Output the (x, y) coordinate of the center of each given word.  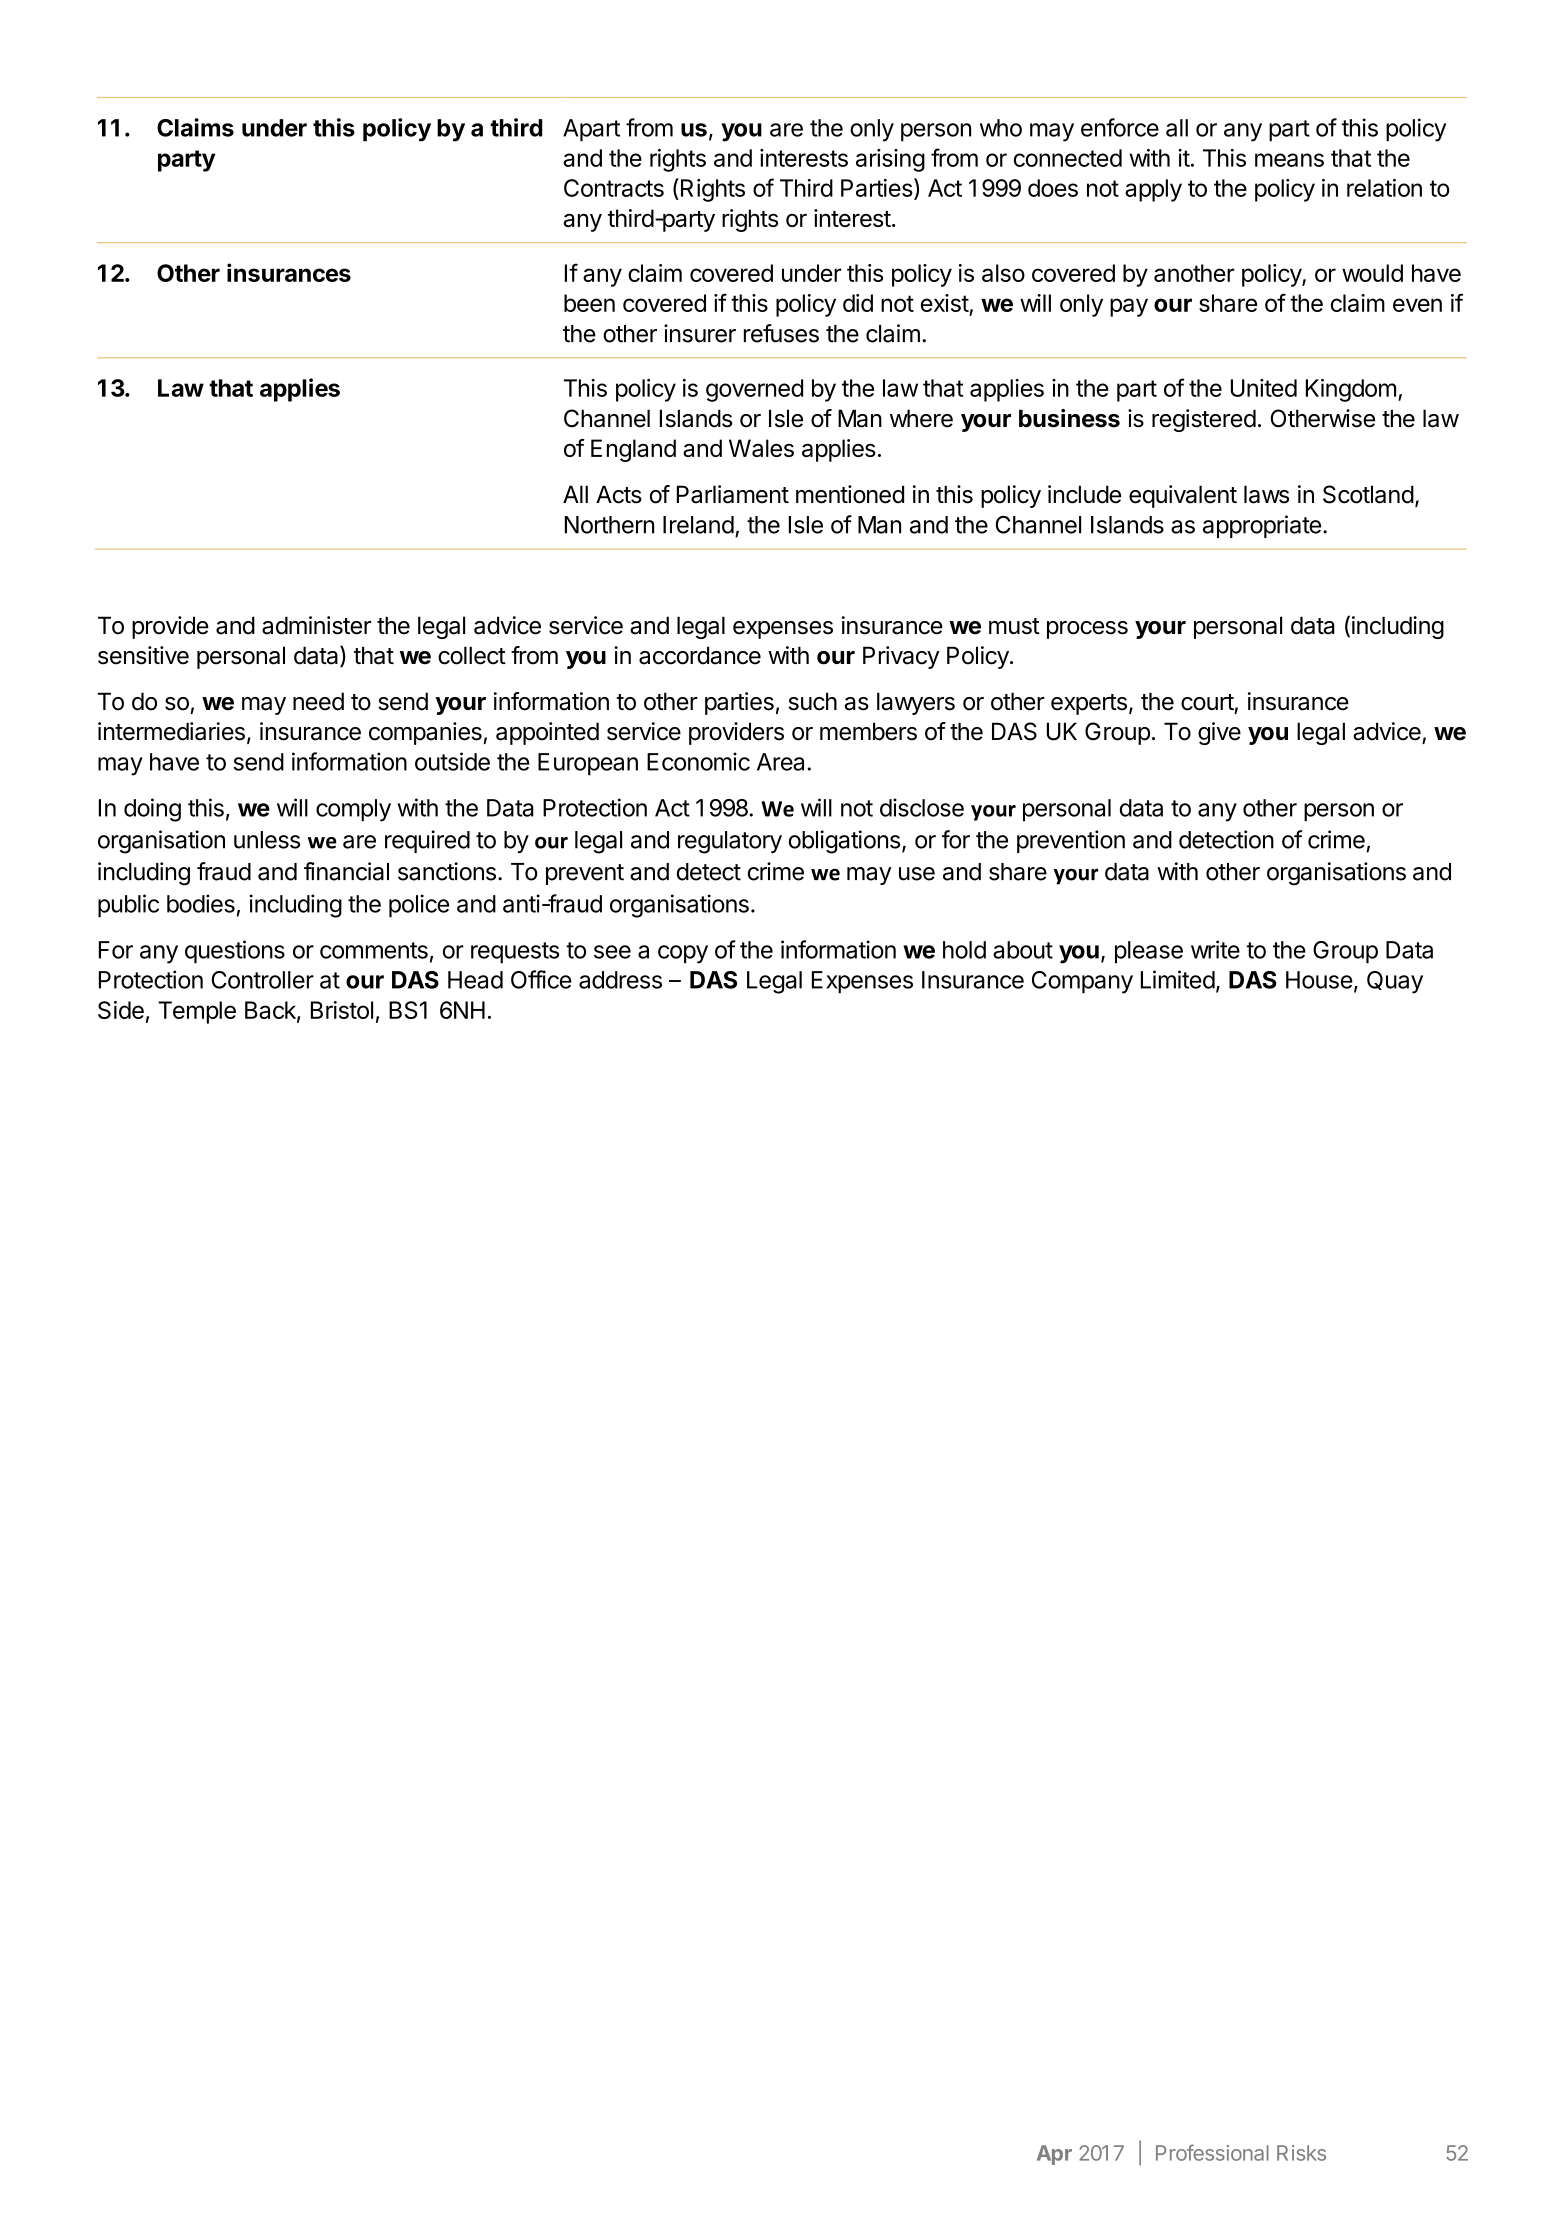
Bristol (342, 1010)
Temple (197, 1012)
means (1289, 160)
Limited (1178, 979)
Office (541, 979)
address (620, 980)
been (589, 303)
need (318, 701)
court (1207, 702)
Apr (1054, 2155)
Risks (1301, 2153)
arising (890, 160)
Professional (1212, 2152)
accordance (700, 655)
